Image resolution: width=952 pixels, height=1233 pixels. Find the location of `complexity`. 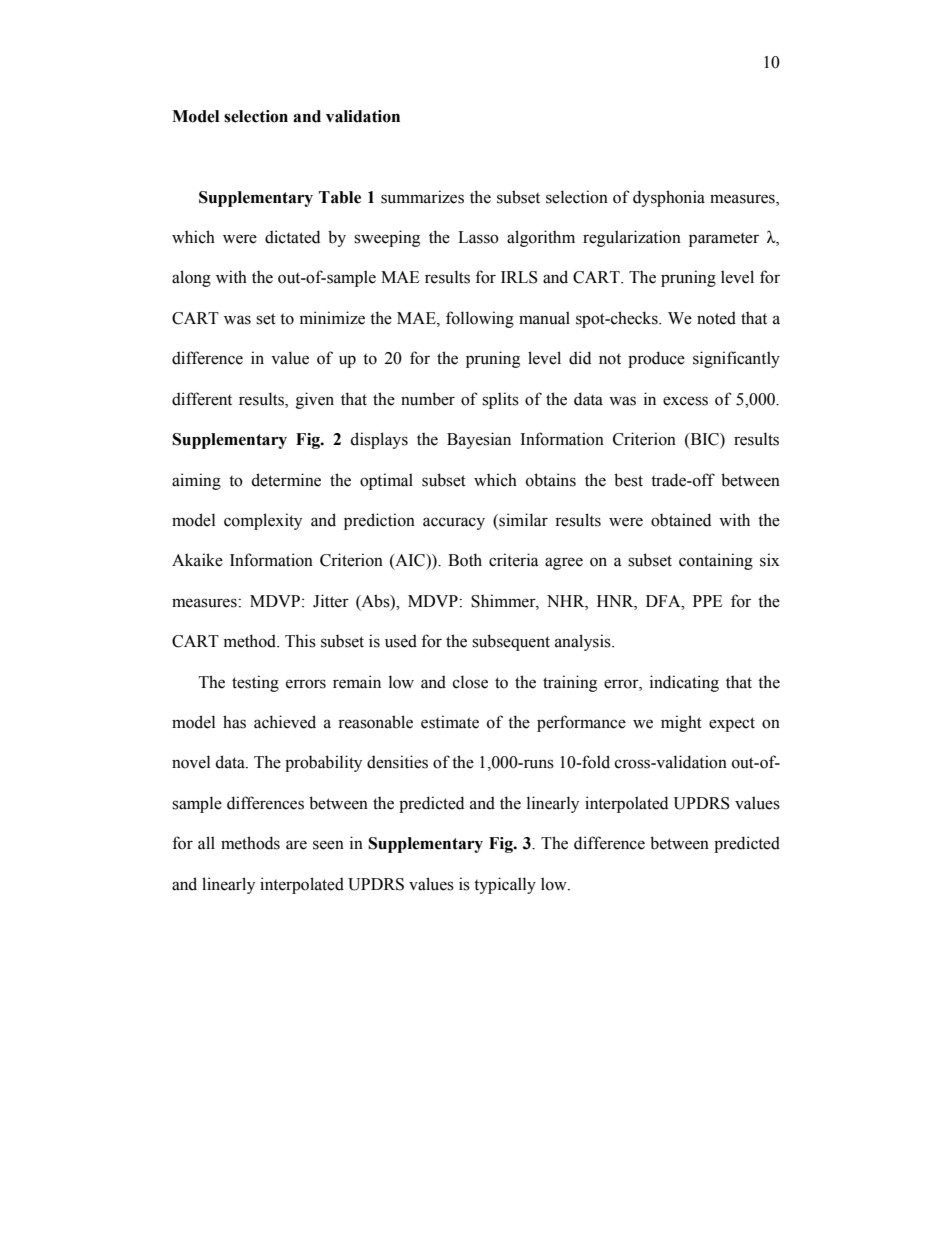

complexity is located at coordinates (263, 521).
